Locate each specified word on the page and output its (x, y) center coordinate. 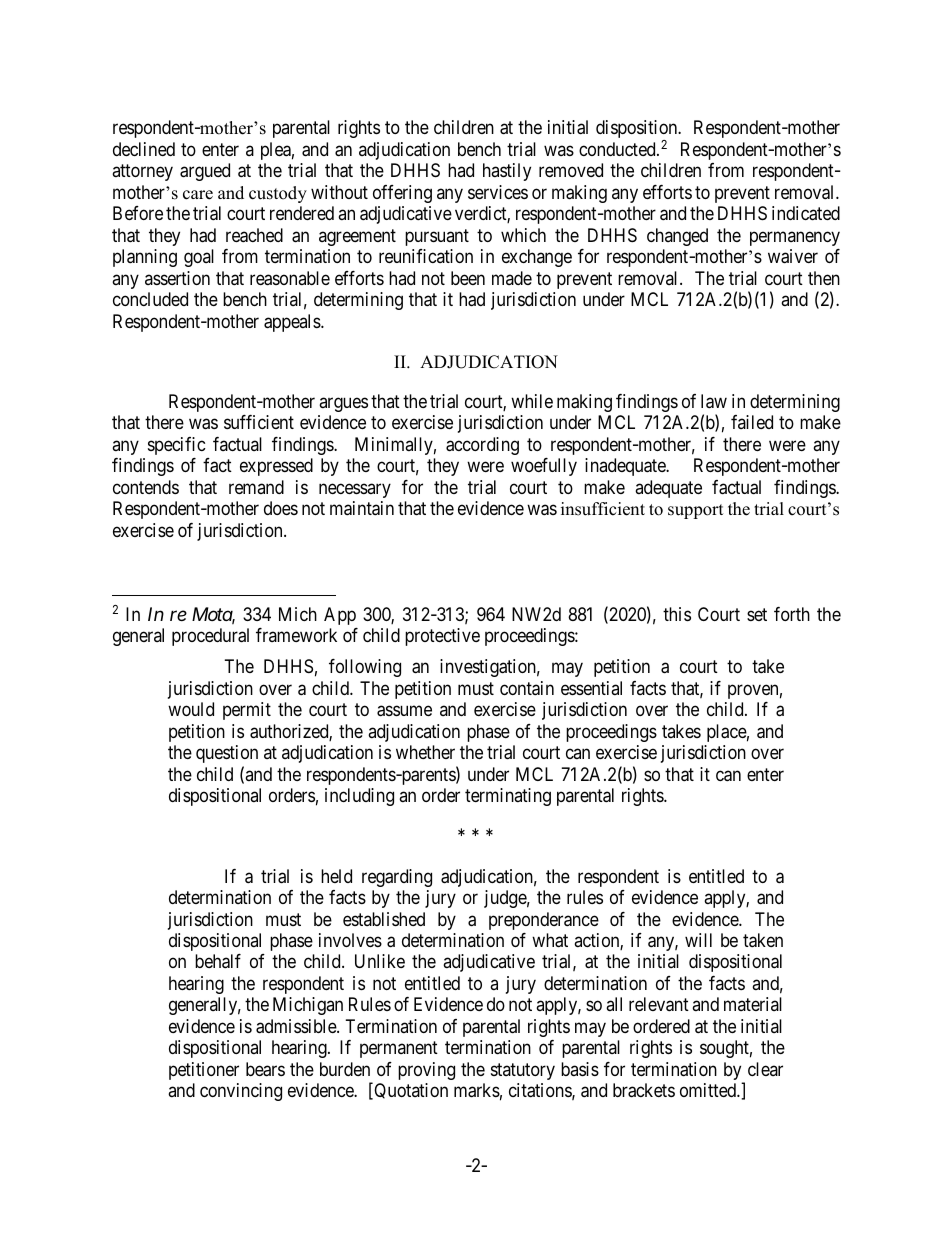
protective (442, 637)
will (698, 940)
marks (477, 1090)
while (532, 401)
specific (177, 446)
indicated (806, 213)
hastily (507, 172)
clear (765, 1069)
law (714, 401)
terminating (508, 797)
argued (205, 172)
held (336, 876)
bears (265, 1069)
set (757, 614)
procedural (210, 637)
